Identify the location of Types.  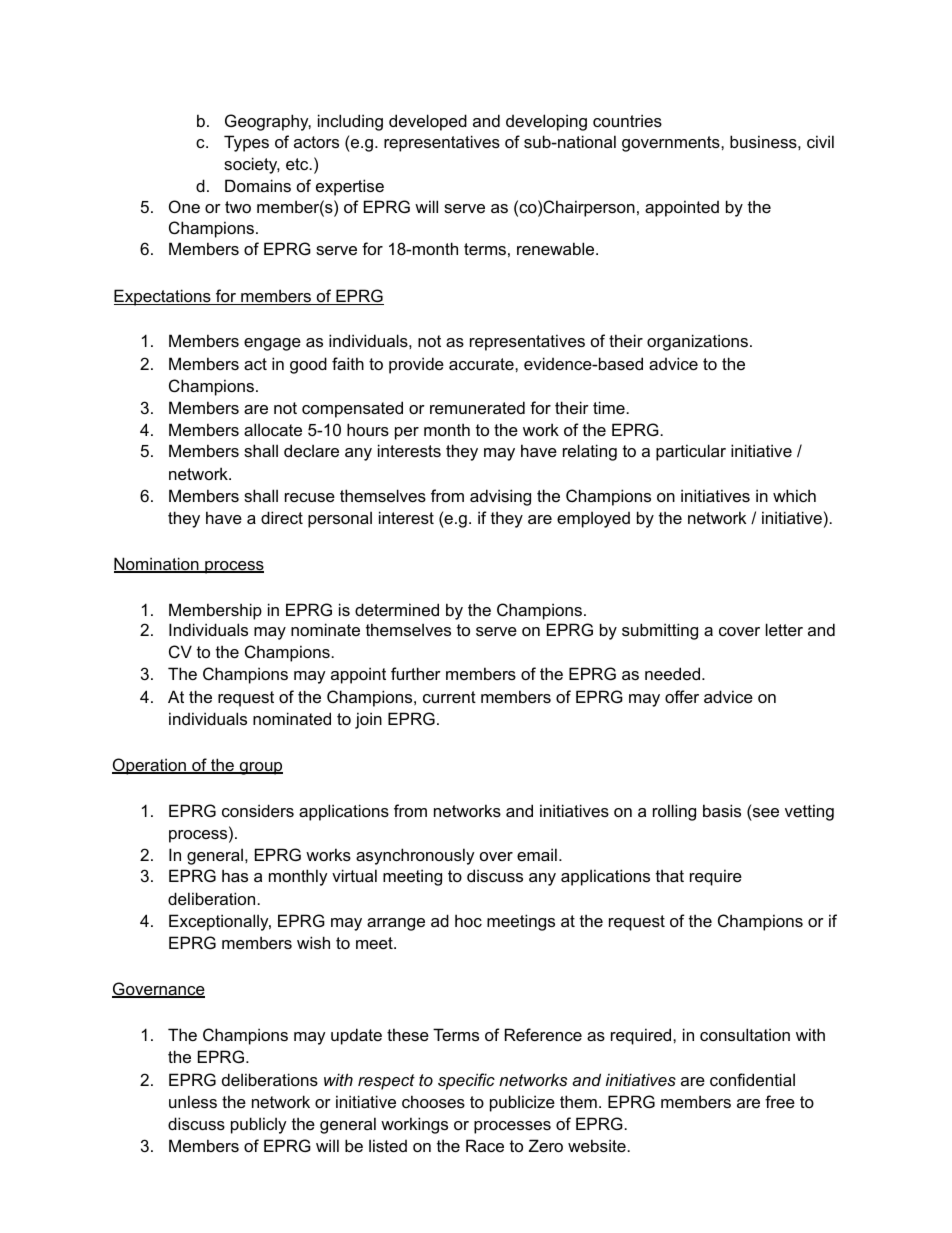
(246, 143).
